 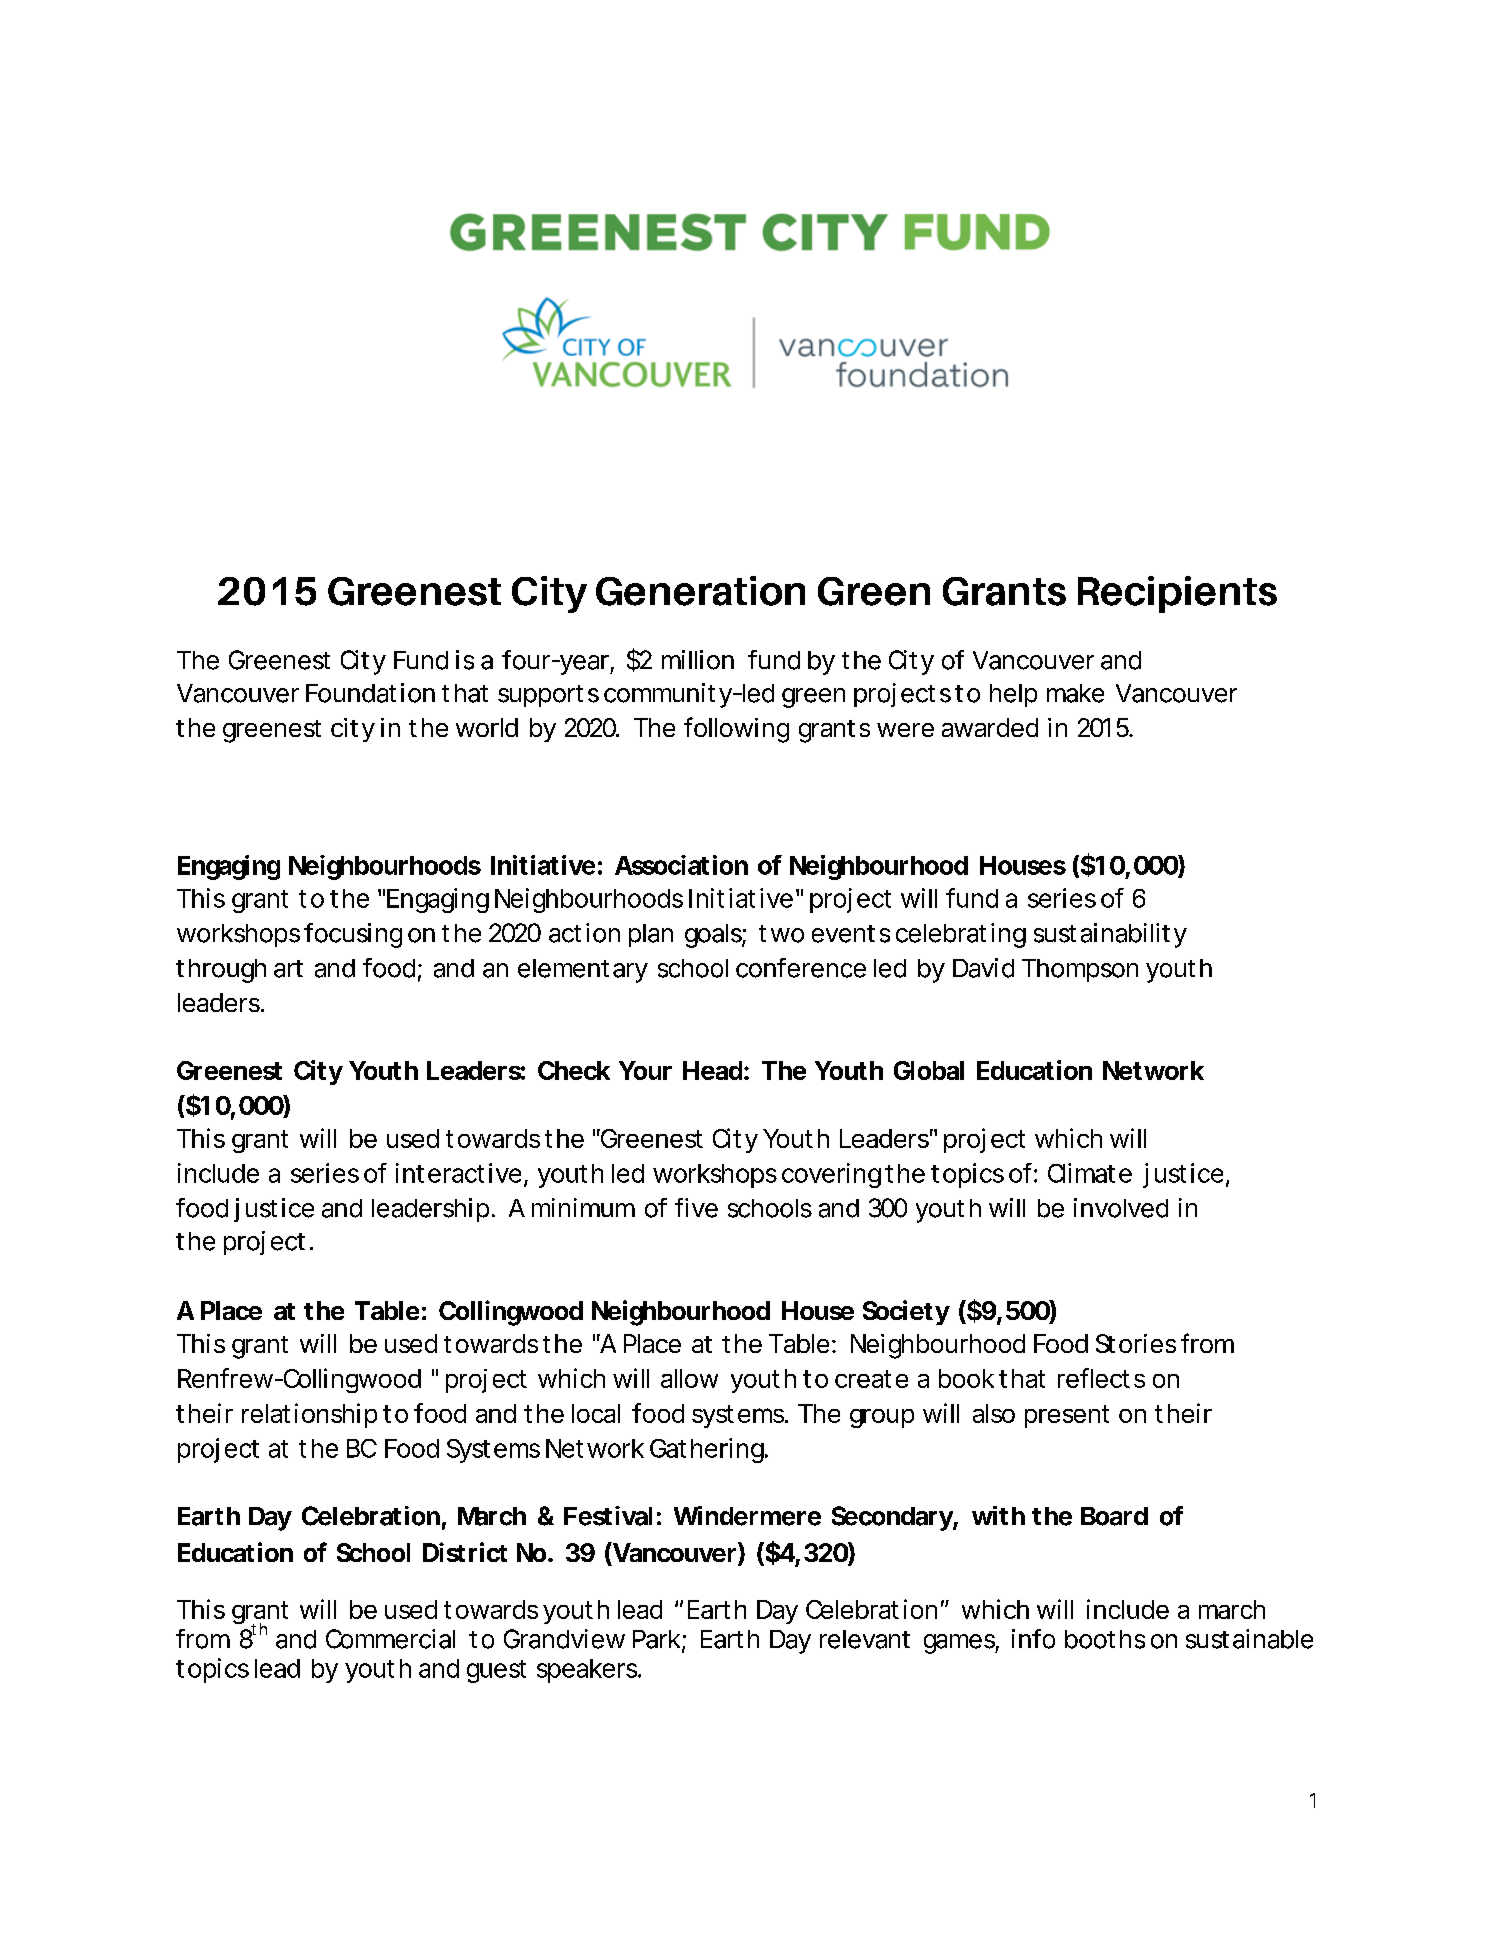 I want to click on Head, so click(x=712, y=1070).
